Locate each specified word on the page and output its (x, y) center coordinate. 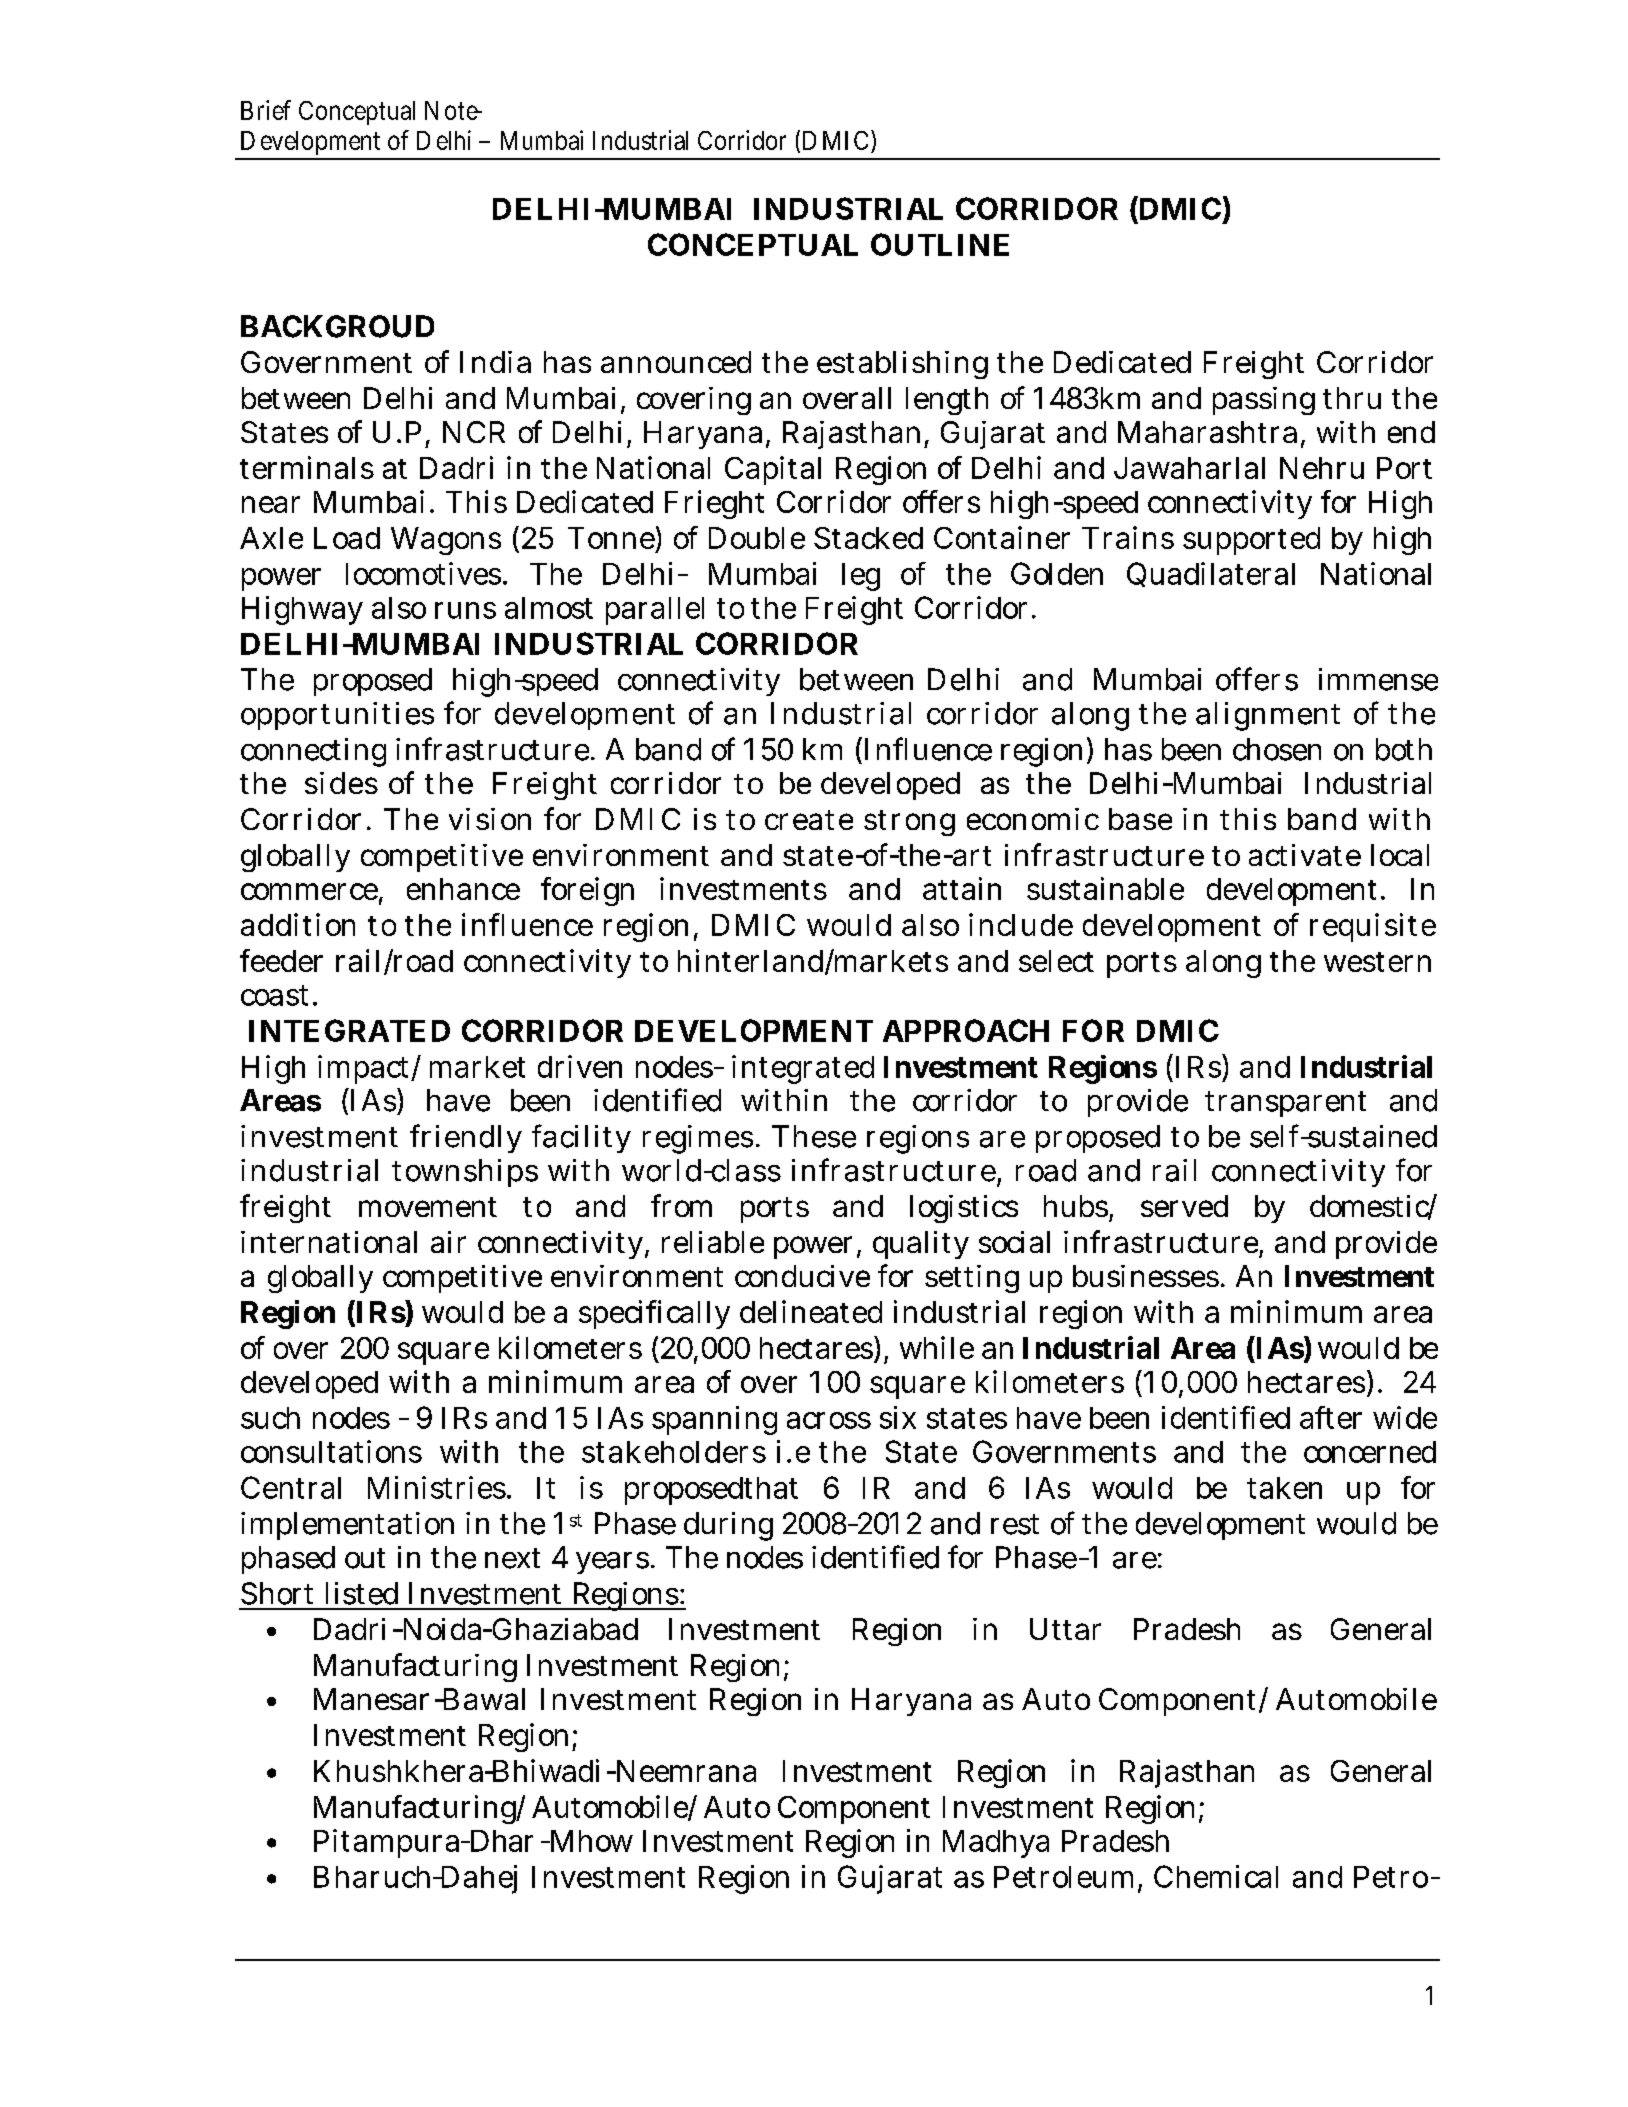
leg (861, 577)
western (1377, 962)
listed (362, 1593)
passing (1264, 401)
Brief (266, 110)
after (1331, 1417)
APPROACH (966, 1030)
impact (365, 1069)
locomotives (423, 573)
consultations (331, 1451)
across (829, 1420)
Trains (1128, 537)
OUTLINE (940, 244)
